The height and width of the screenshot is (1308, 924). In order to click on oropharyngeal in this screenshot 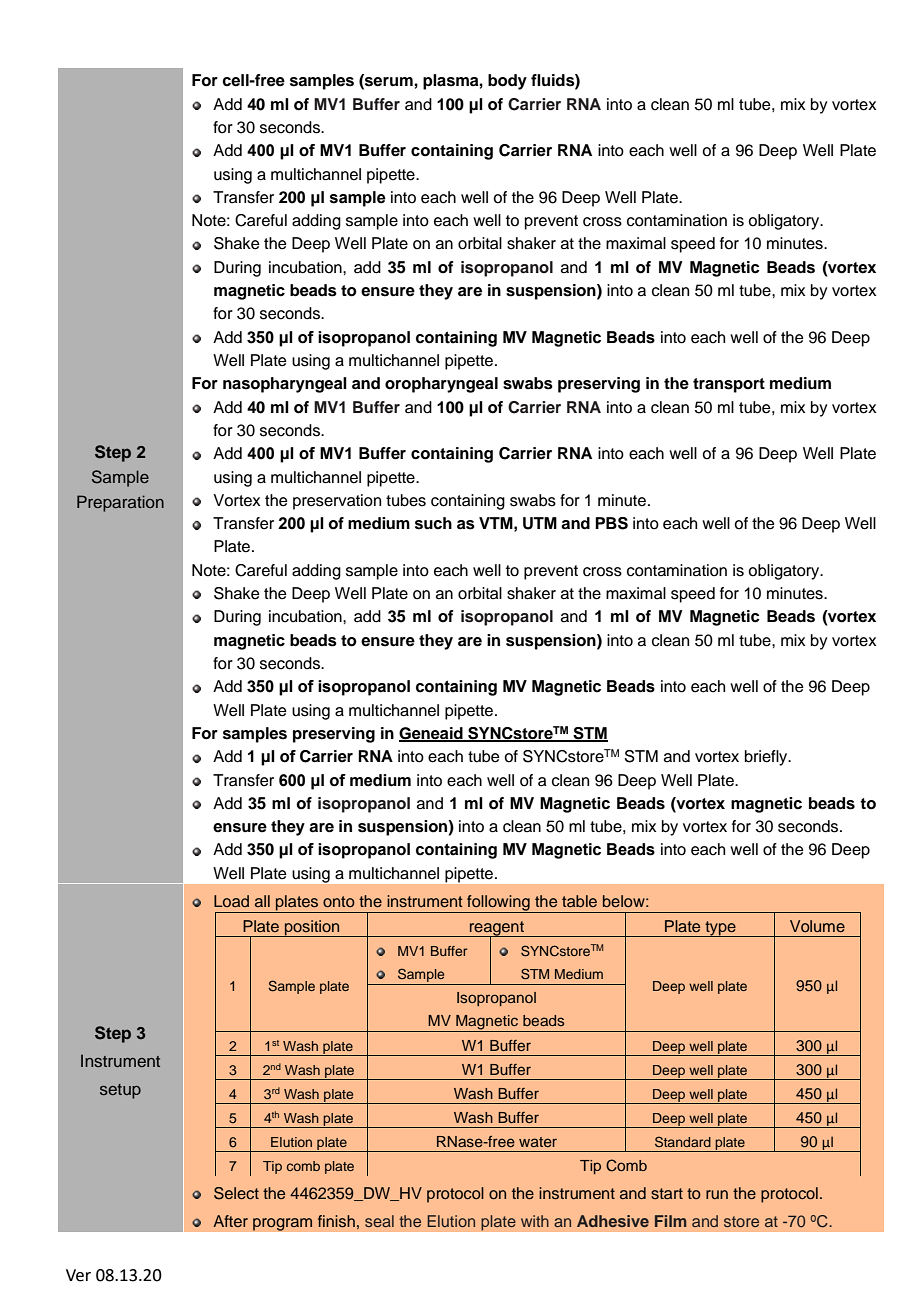, I will do `click(441, 385)`.
